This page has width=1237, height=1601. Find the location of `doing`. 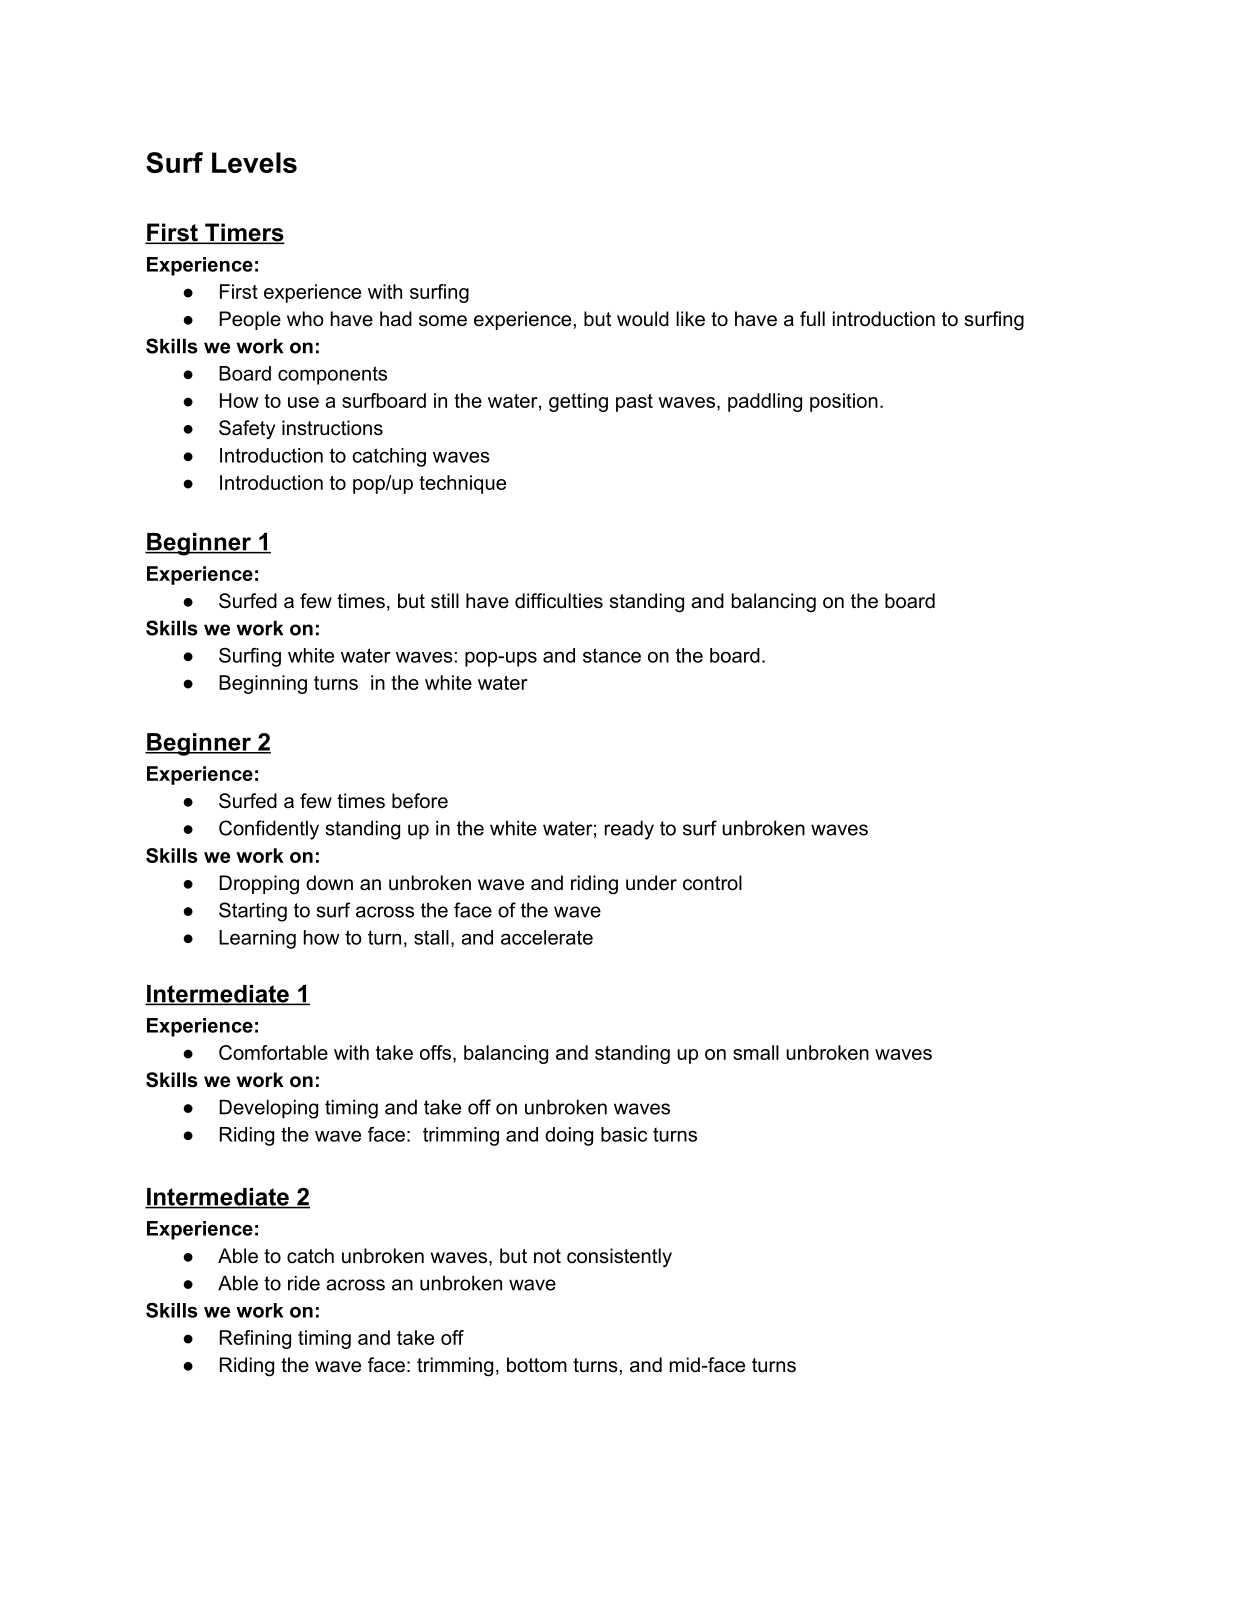

doing is located at coordinates (569, 1136).
